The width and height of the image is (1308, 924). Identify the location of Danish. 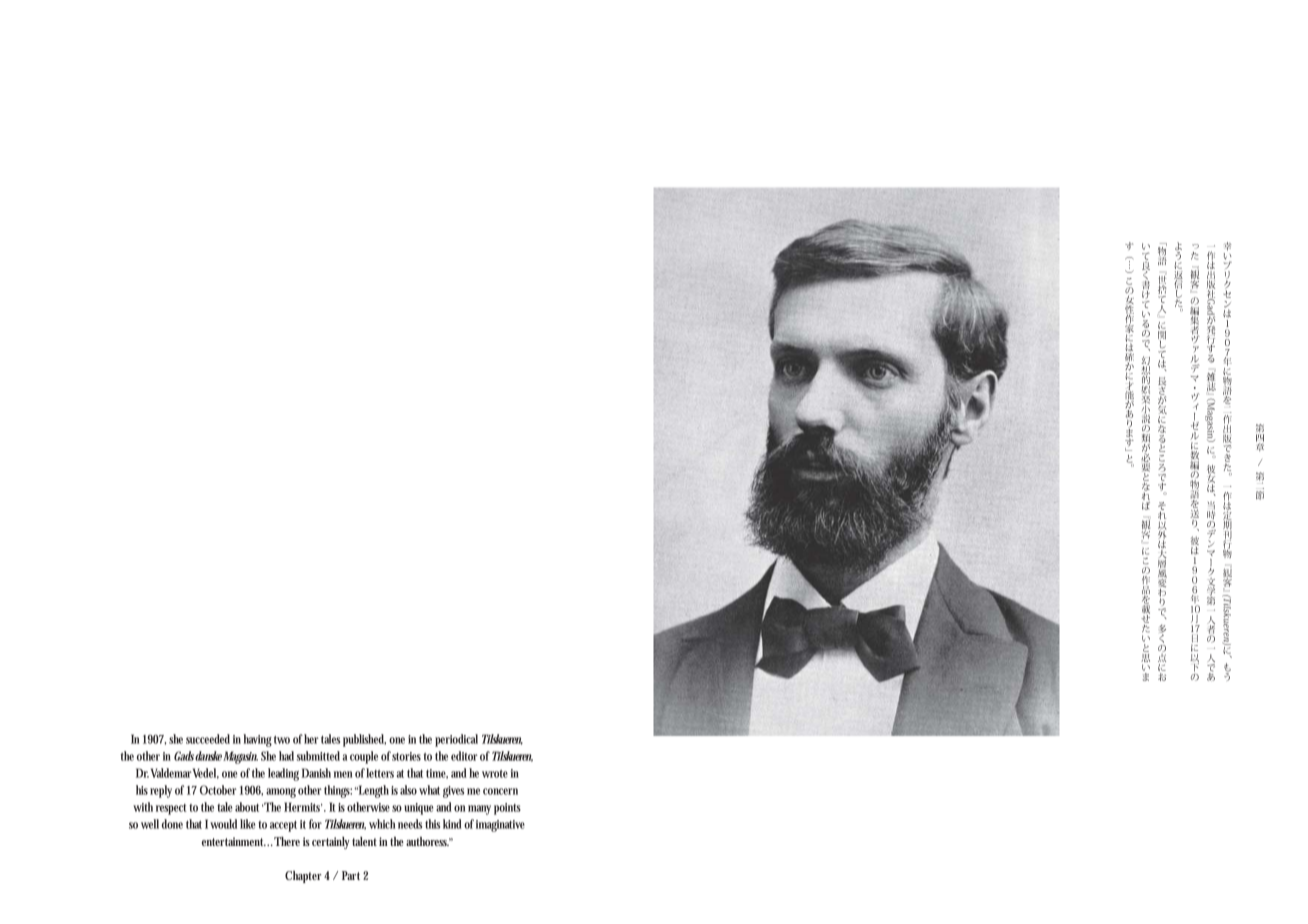
(316, 773).
